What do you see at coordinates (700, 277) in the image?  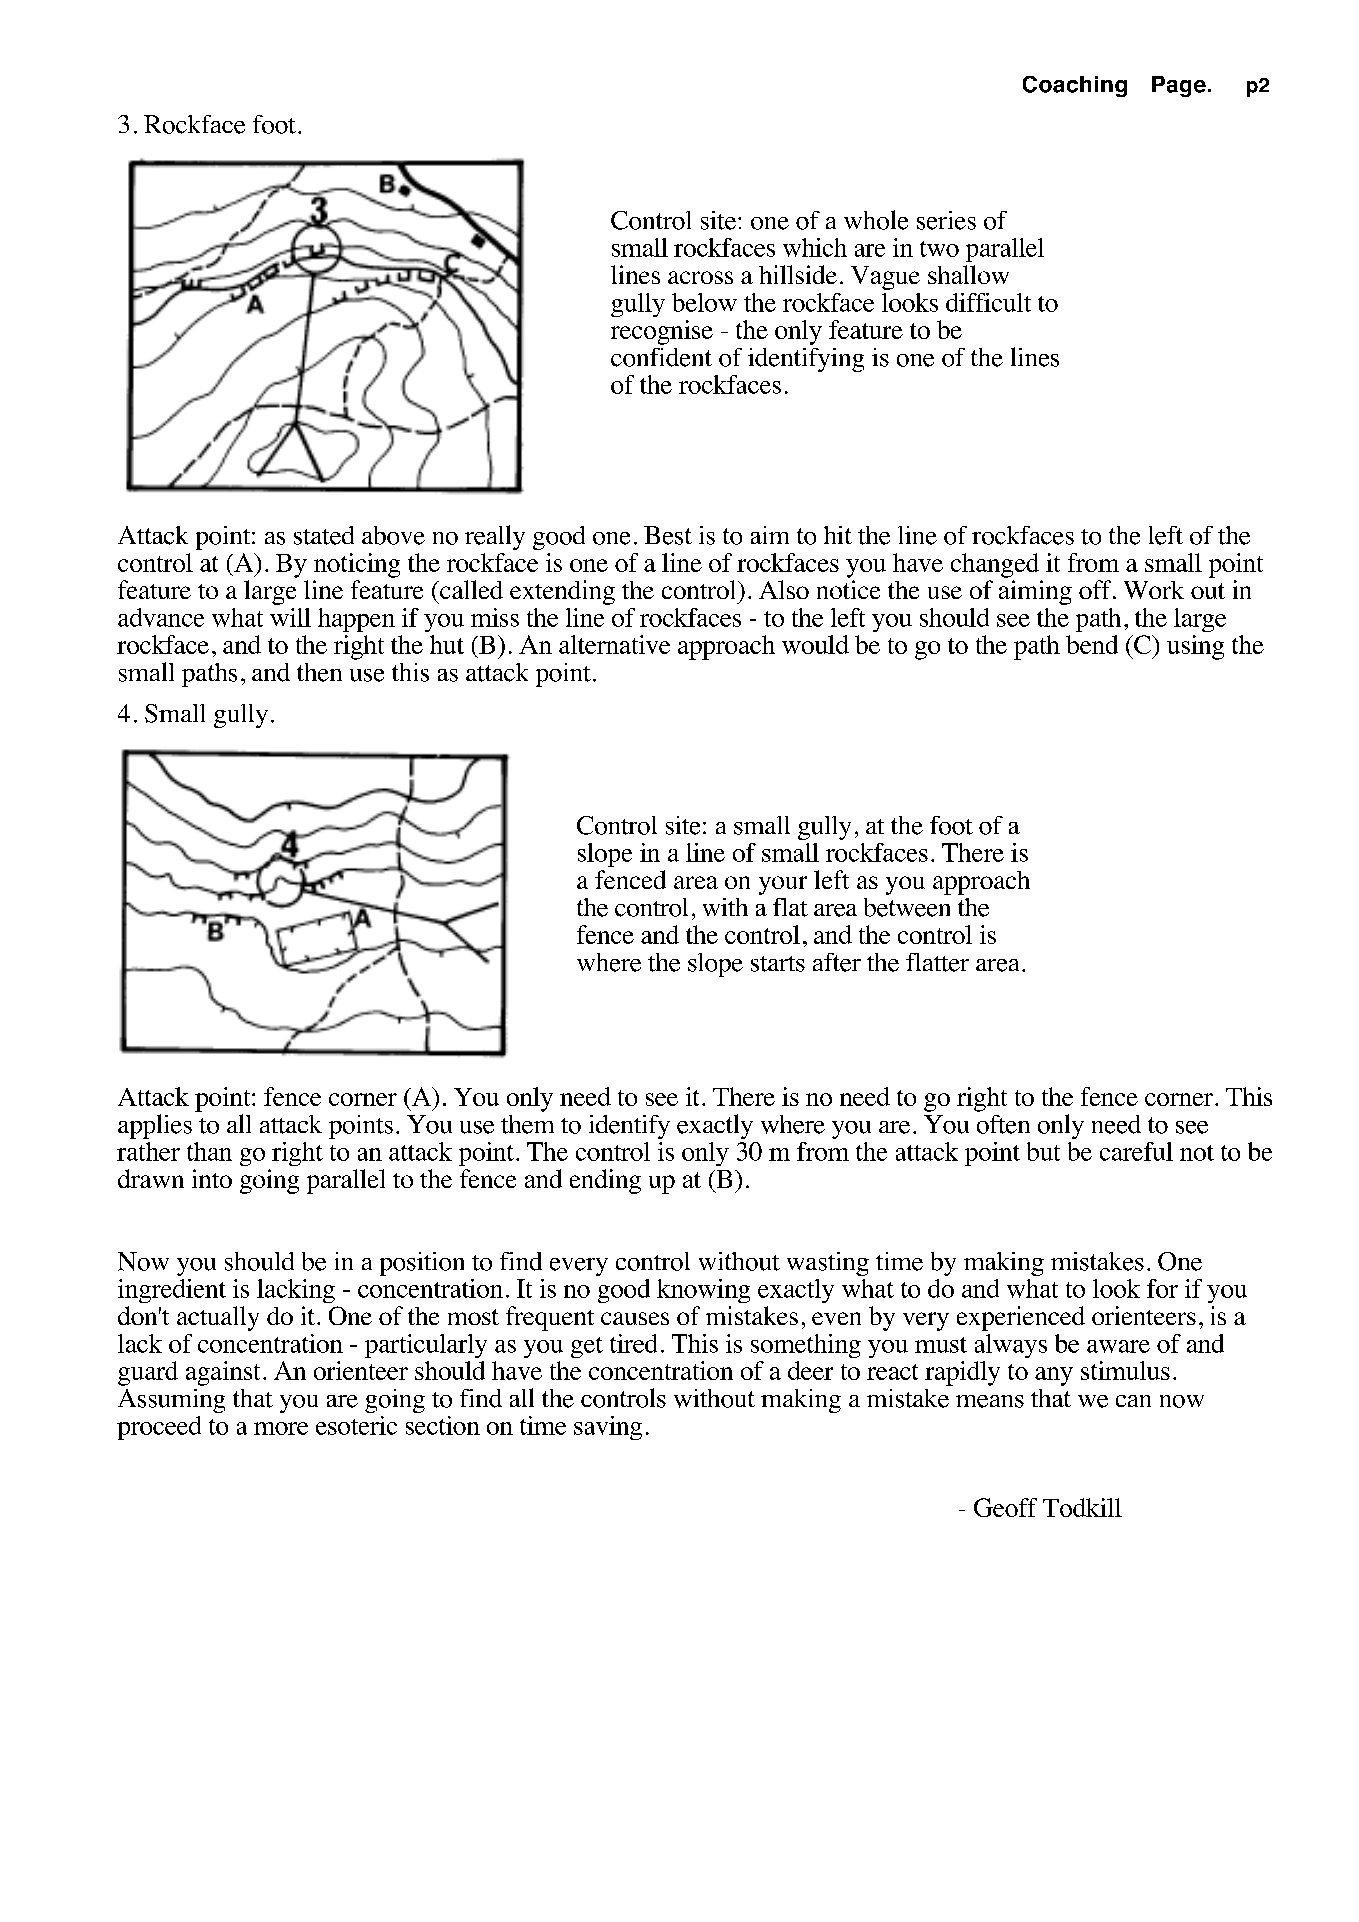 I see `across` at bounding box center [700, 277].
